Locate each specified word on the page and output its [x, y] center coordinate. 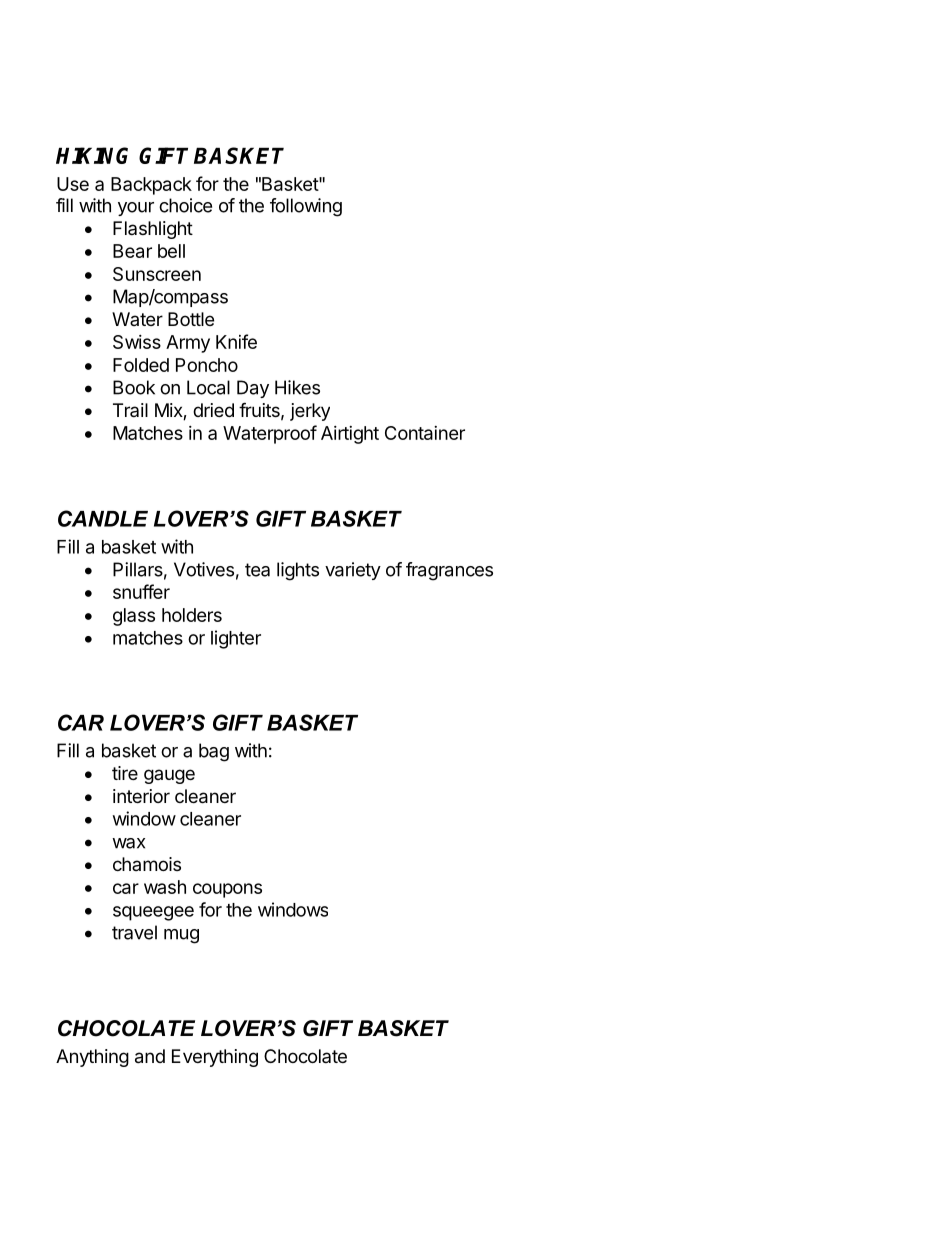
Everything [215, 1058]
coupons [227, 890]
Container [425, 433]
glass [134, 617]
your [136, 209]
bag [214, 752]
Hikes [297, 387]
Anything [92, 1058]
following [306, 207]
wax [128, 843]
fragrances [449, 571]
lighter [236, 639]
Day [253, 389]
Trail [130, 410]
